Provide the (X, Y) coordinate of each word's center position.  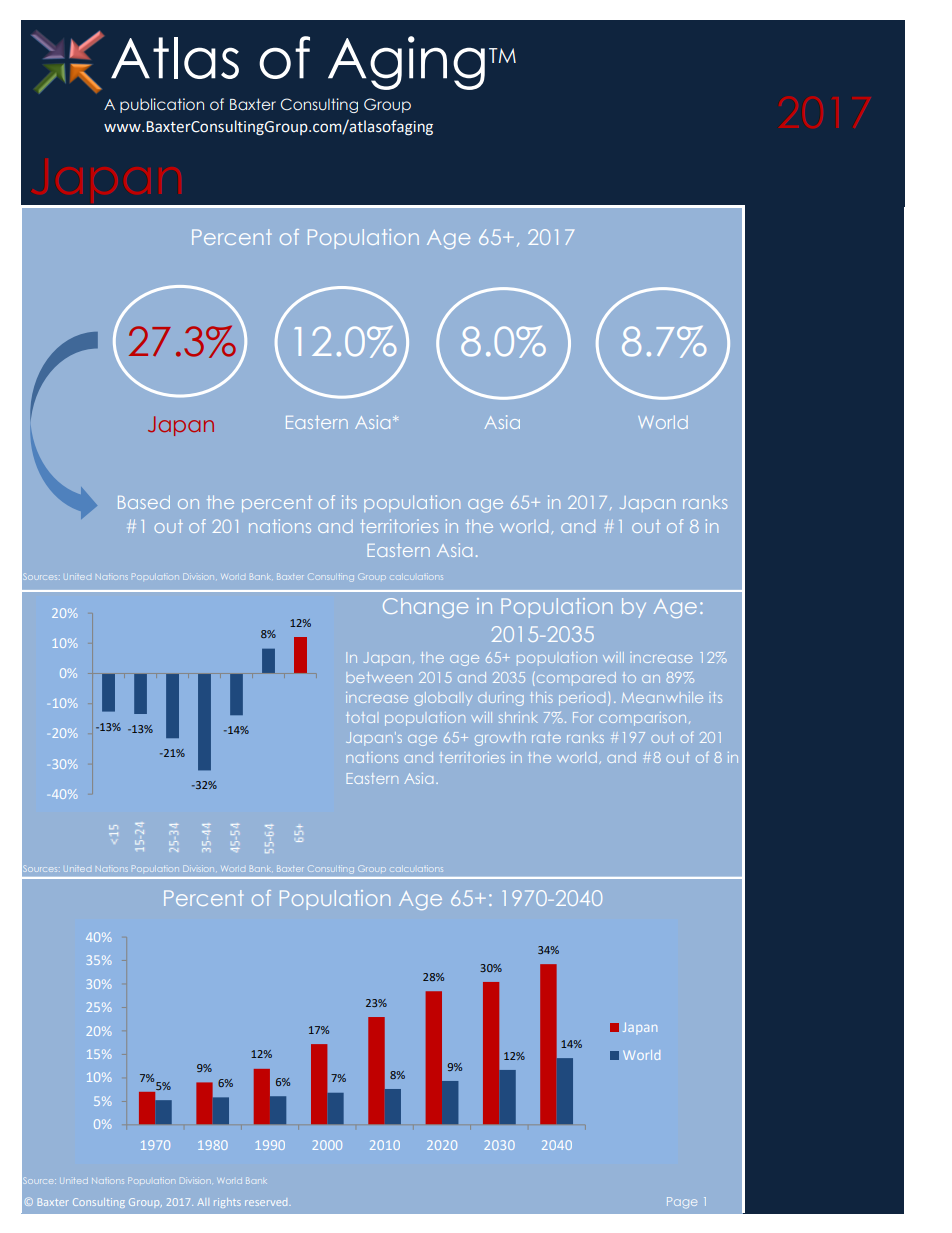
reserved (266, 1203)
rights (227, 1203)
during (501, 699)
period (582, 699)
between (379, 677)
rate (546, 738)
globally (443, 699)
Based (144, 502)
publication (162, 105)
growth (500, 739)
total (360, 717)
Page (682, 1202)
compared (575, 678)
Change (425, 608)
